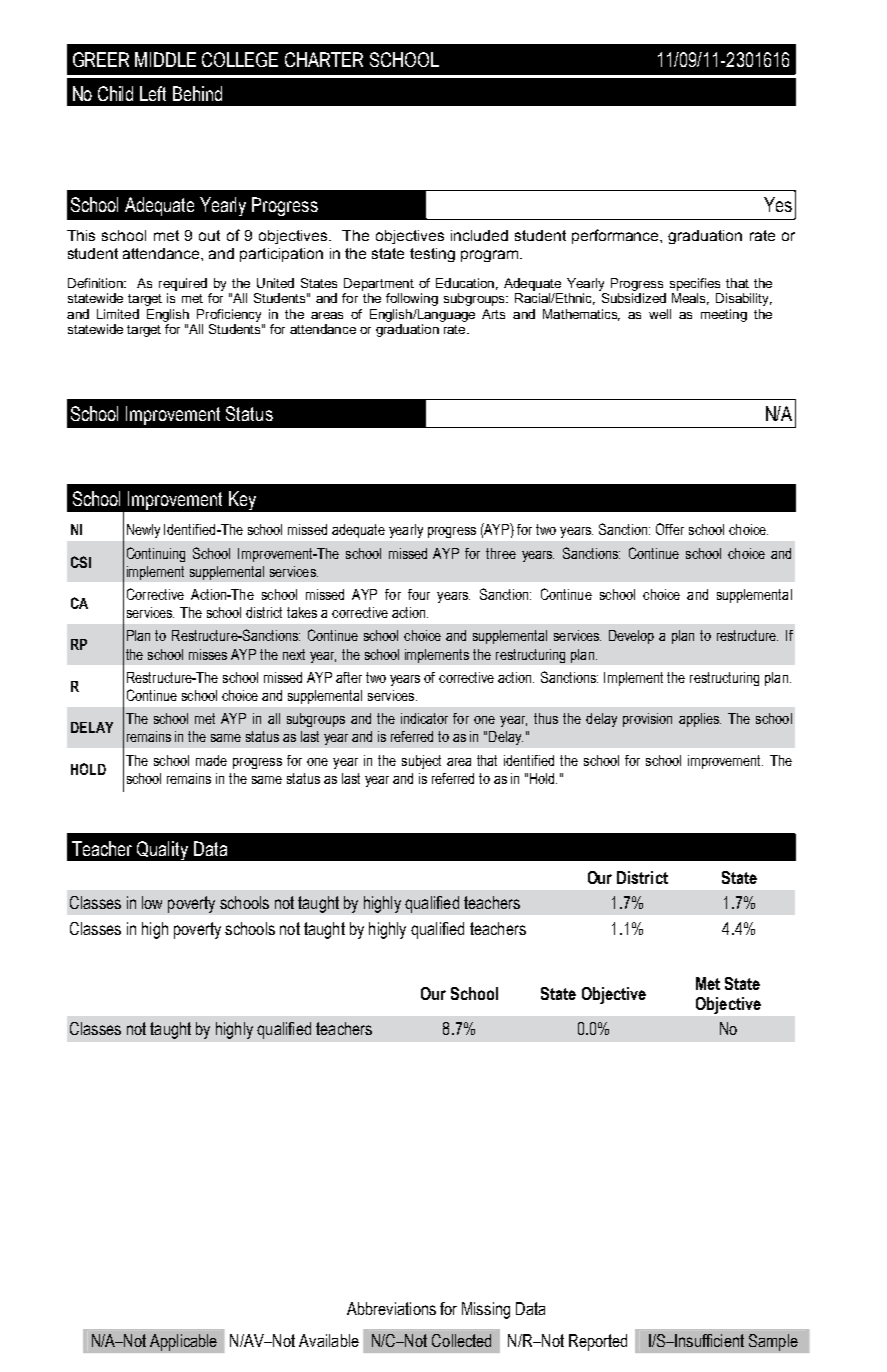  I want to click on provision, so click(647, 720).
